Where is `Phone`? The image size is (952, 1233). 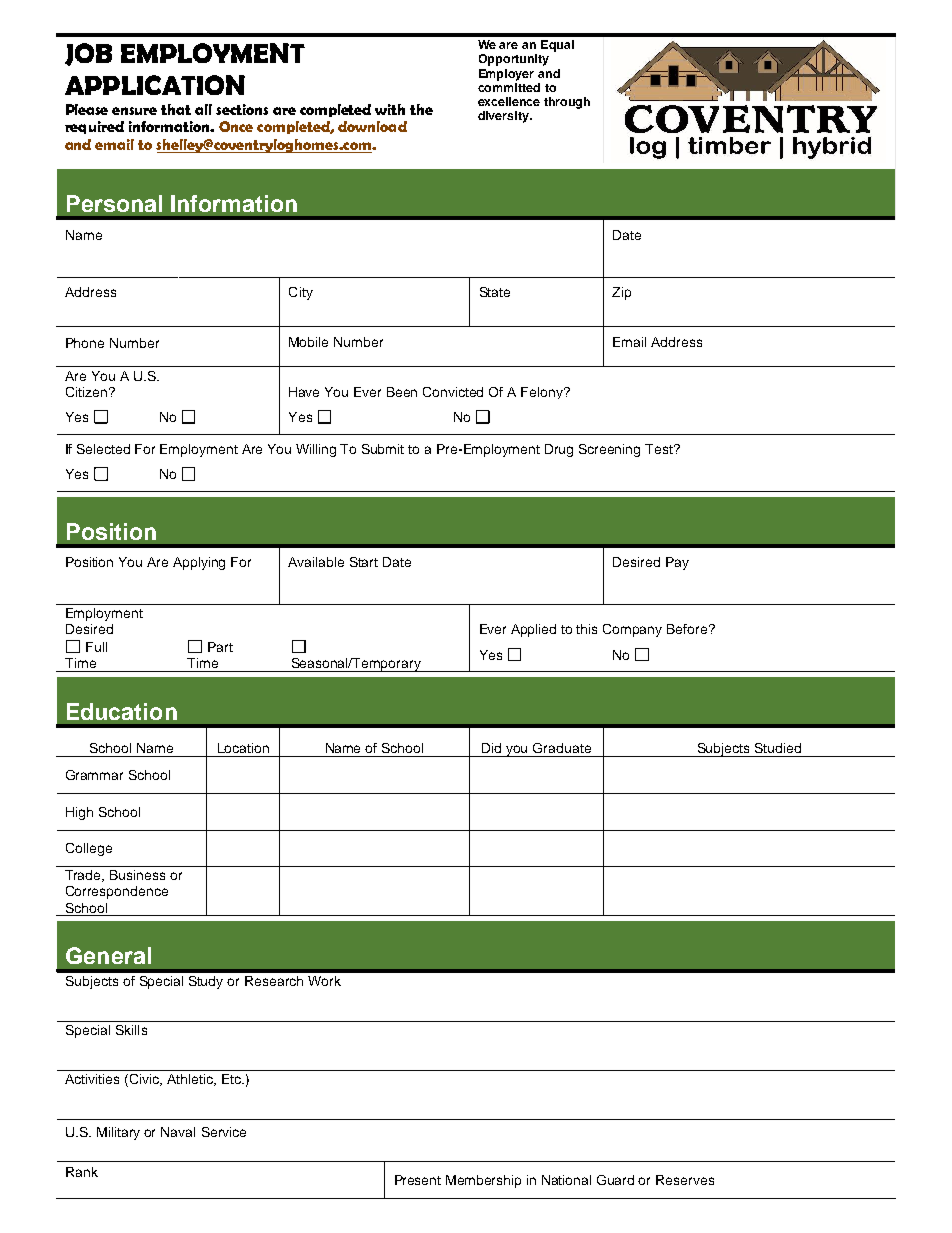 Phone is located at coordinates (85, 343).
